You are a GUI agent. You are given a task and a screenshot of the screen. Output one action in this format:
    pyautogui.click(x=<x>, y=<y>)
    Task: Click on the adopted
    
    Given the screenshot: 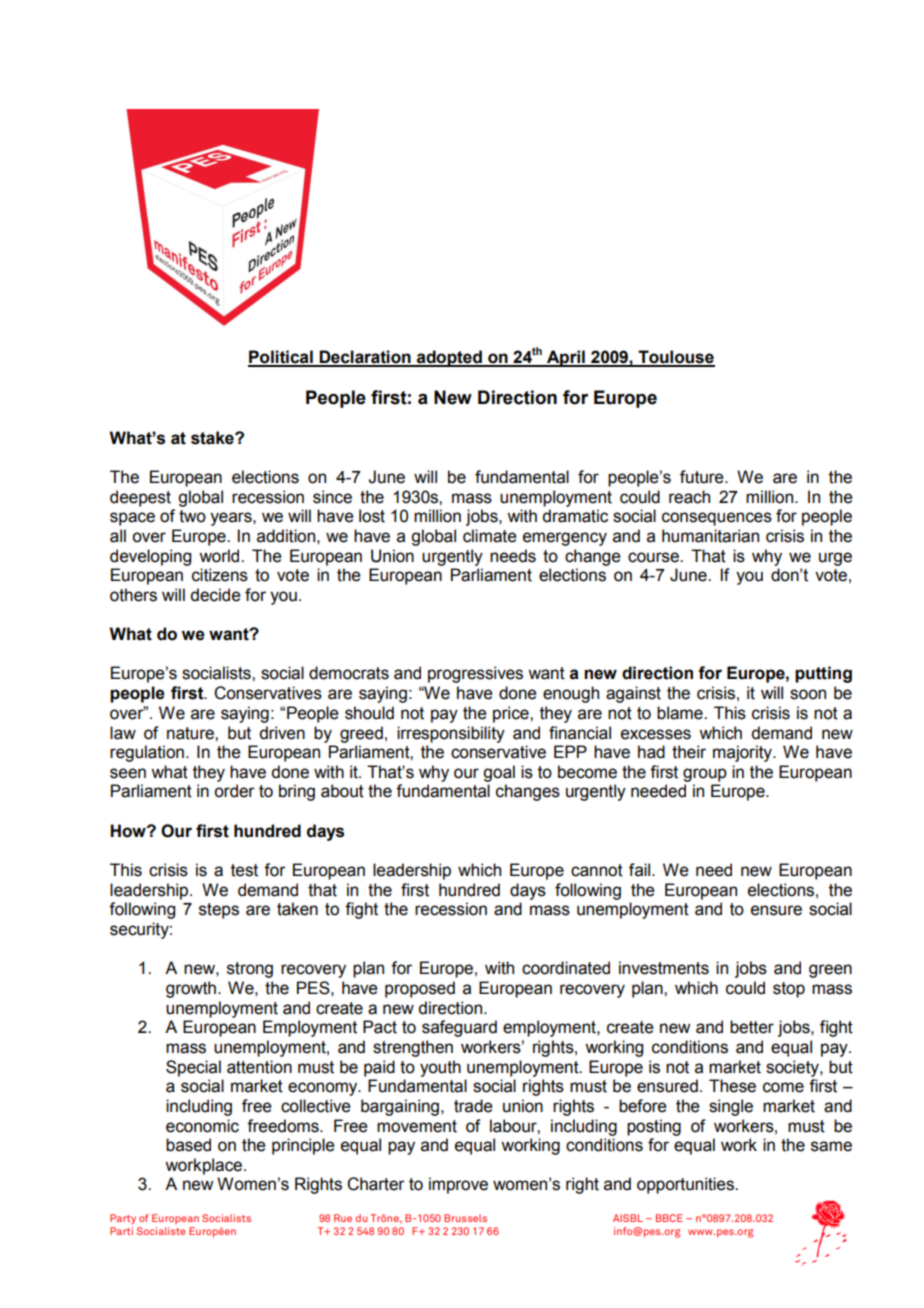 What is the action you would take?
    pyautogui.click(x=449, y=358)
